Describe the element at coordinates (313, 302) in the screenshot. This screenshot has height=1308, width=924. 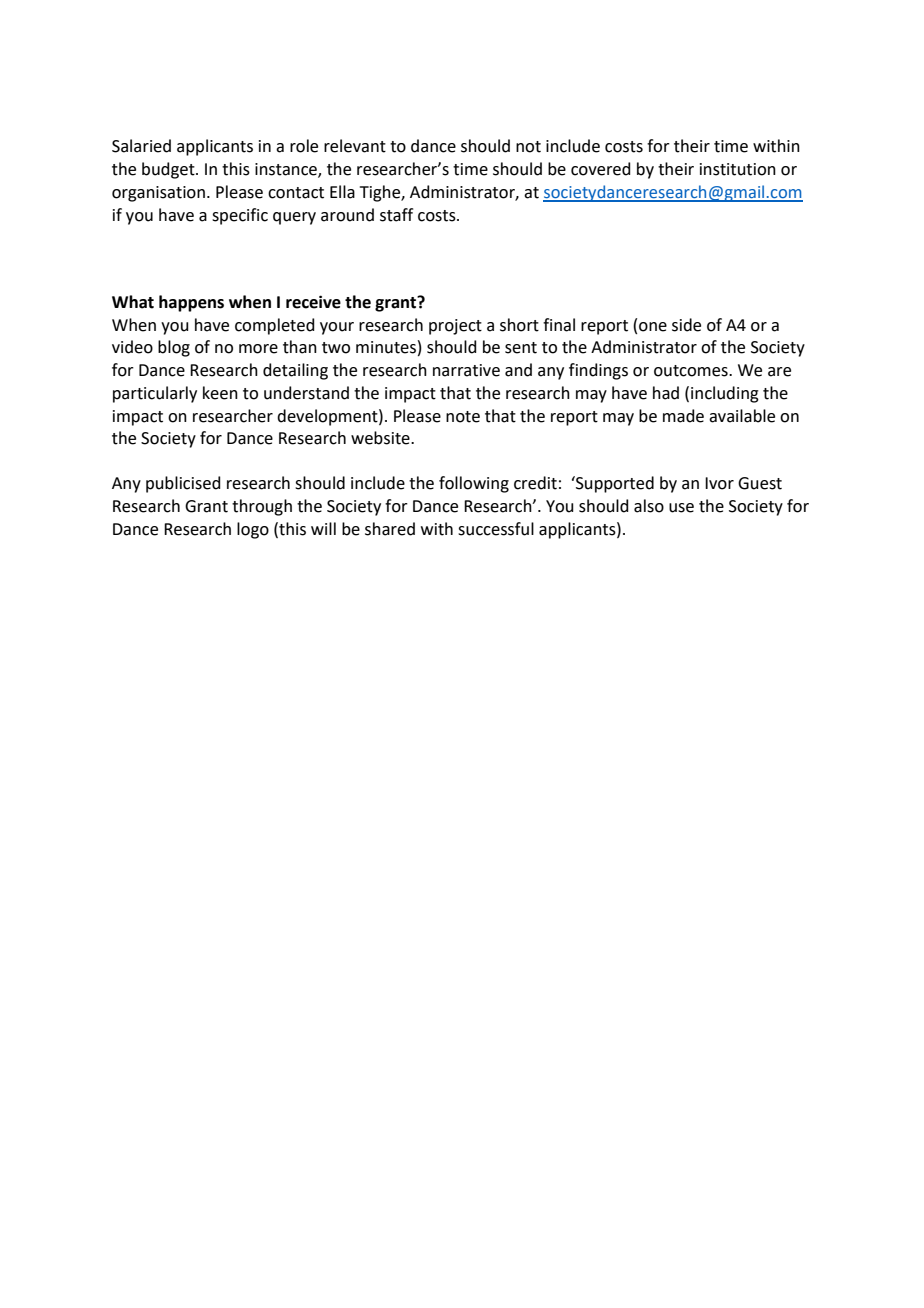
I see `receive` at that location.
